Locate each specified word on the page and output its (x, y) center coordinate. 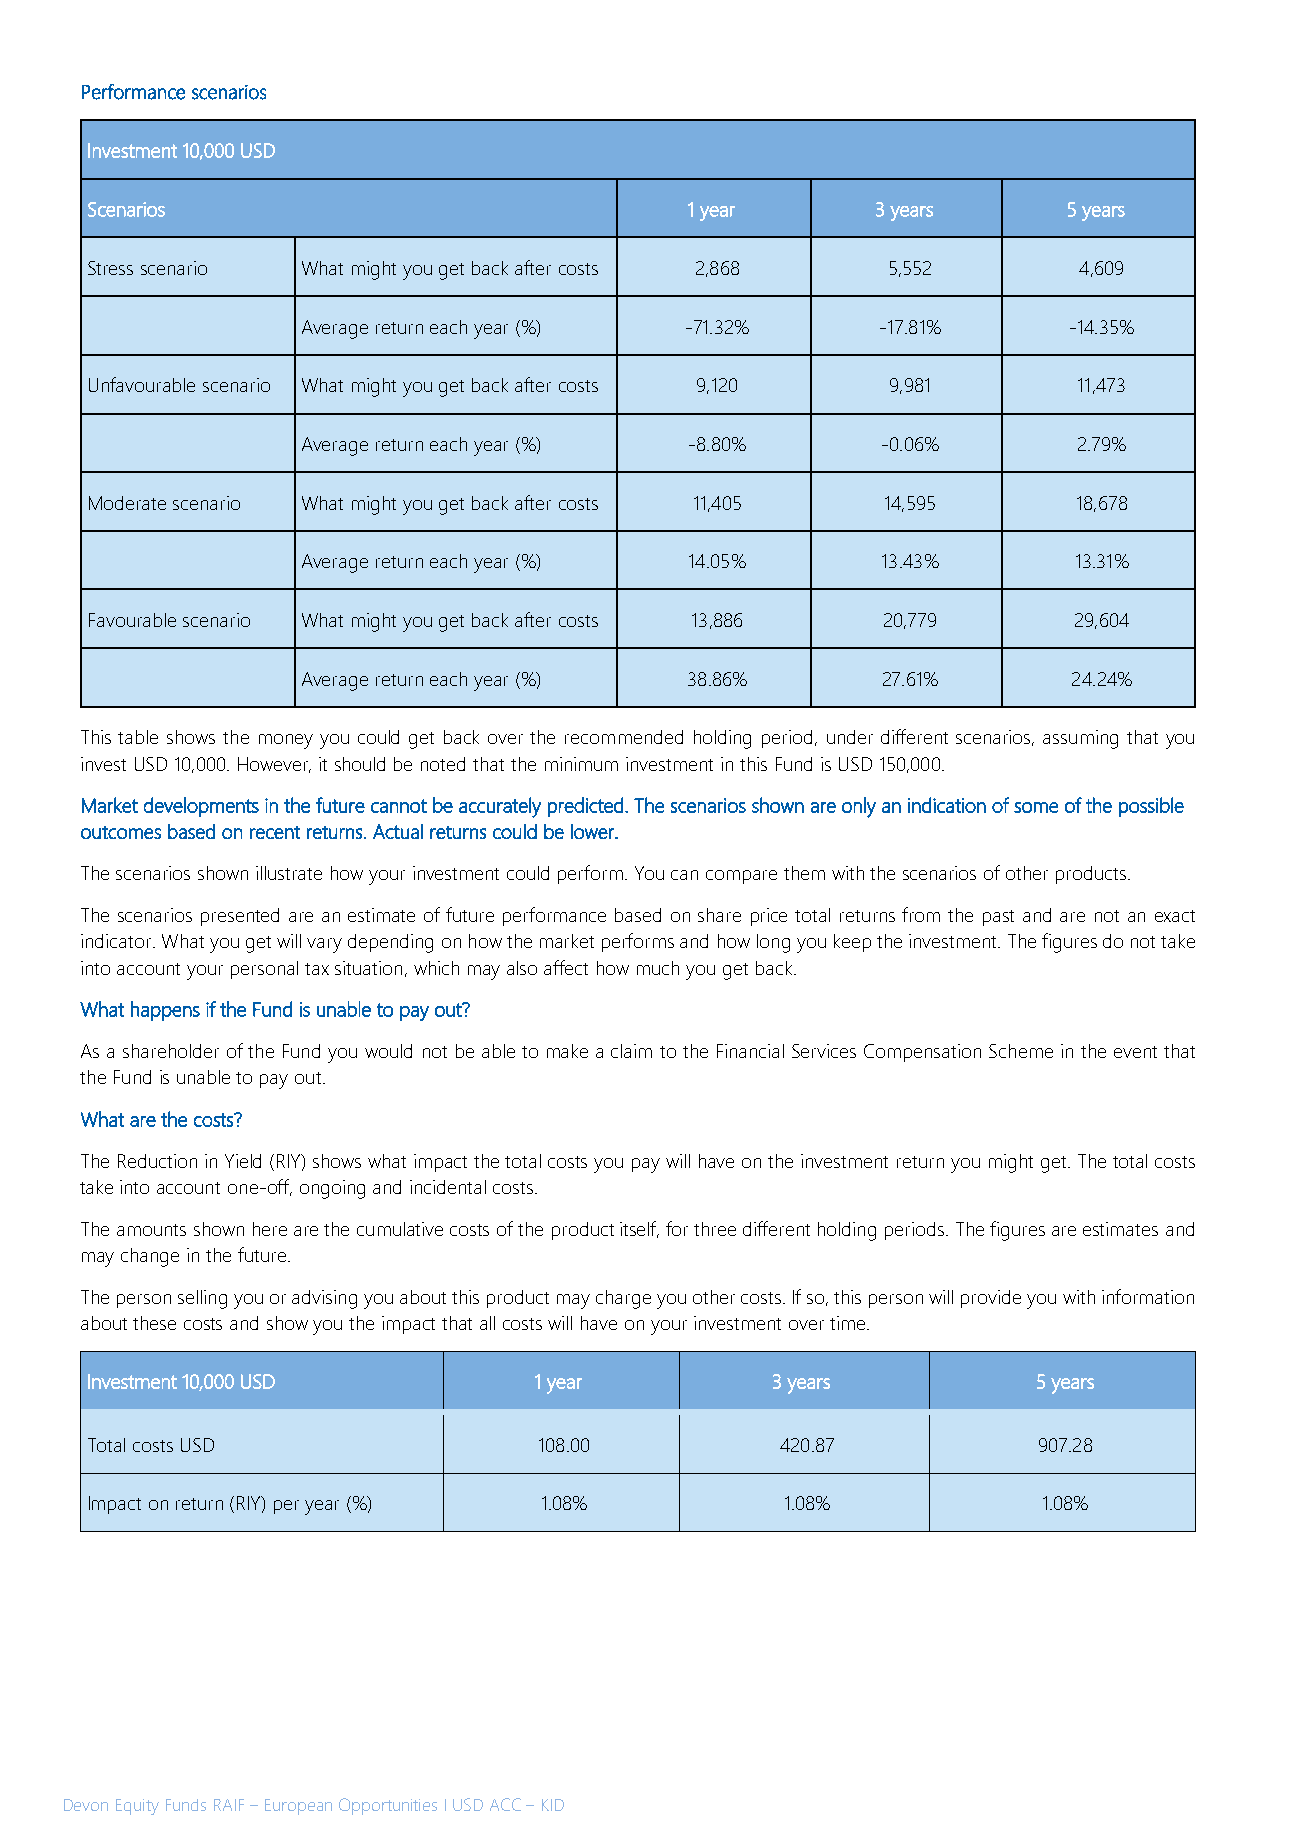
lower (593, 831)
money (286, 741)
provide (991, 1299)
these (154, 1323)
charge (623, 1299)
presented (240, 917)
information (1148, 1296)
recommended (624, 737)
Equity (137, 1807)
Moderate (127, 503)
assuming (1080, 739)
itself (639, 1229)
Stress (110, 268)
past (998, 918)
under (850, 737)
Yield (243, 1161)
